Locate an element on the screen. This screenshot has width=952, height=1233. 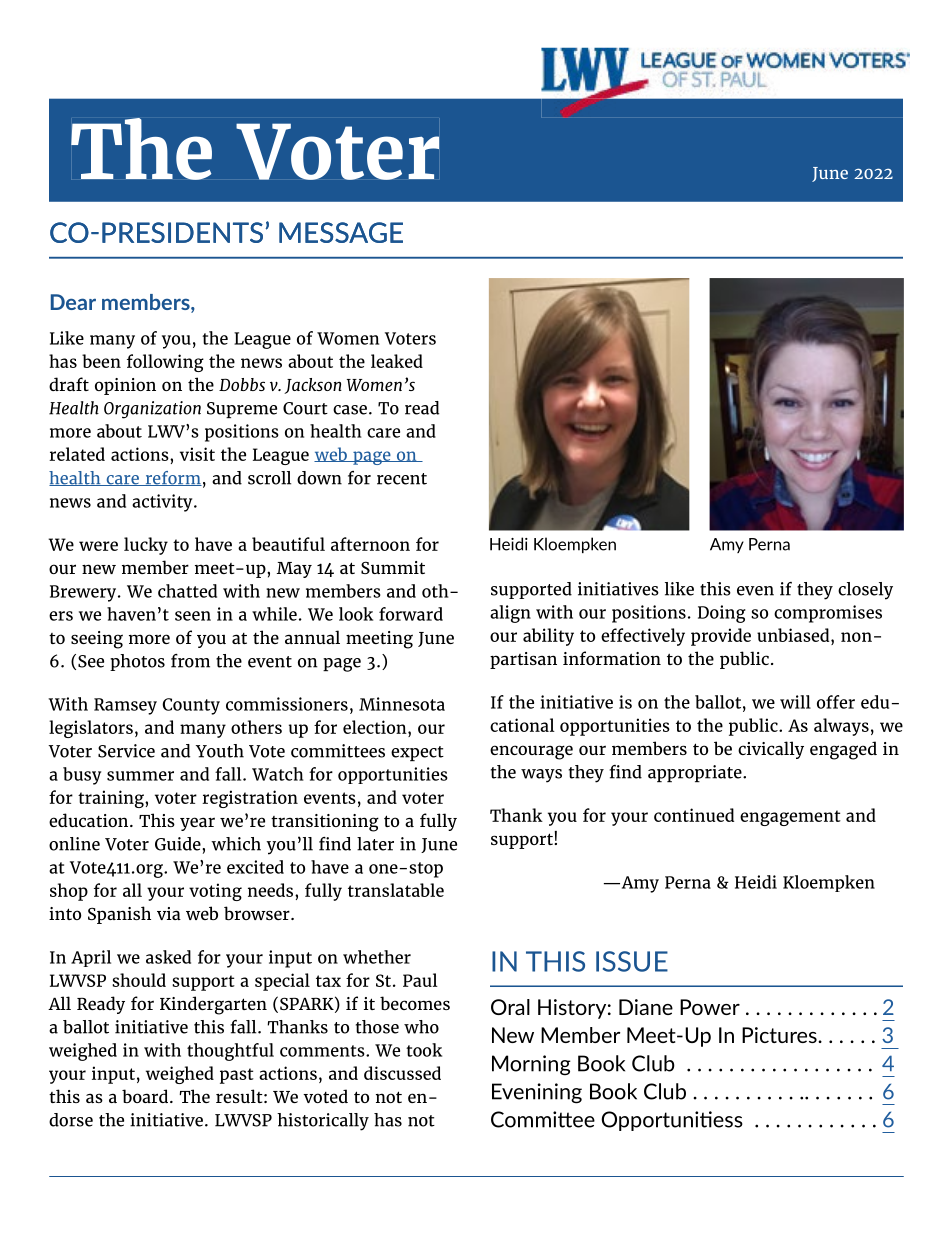
case is located at coordinates (350, 410).
